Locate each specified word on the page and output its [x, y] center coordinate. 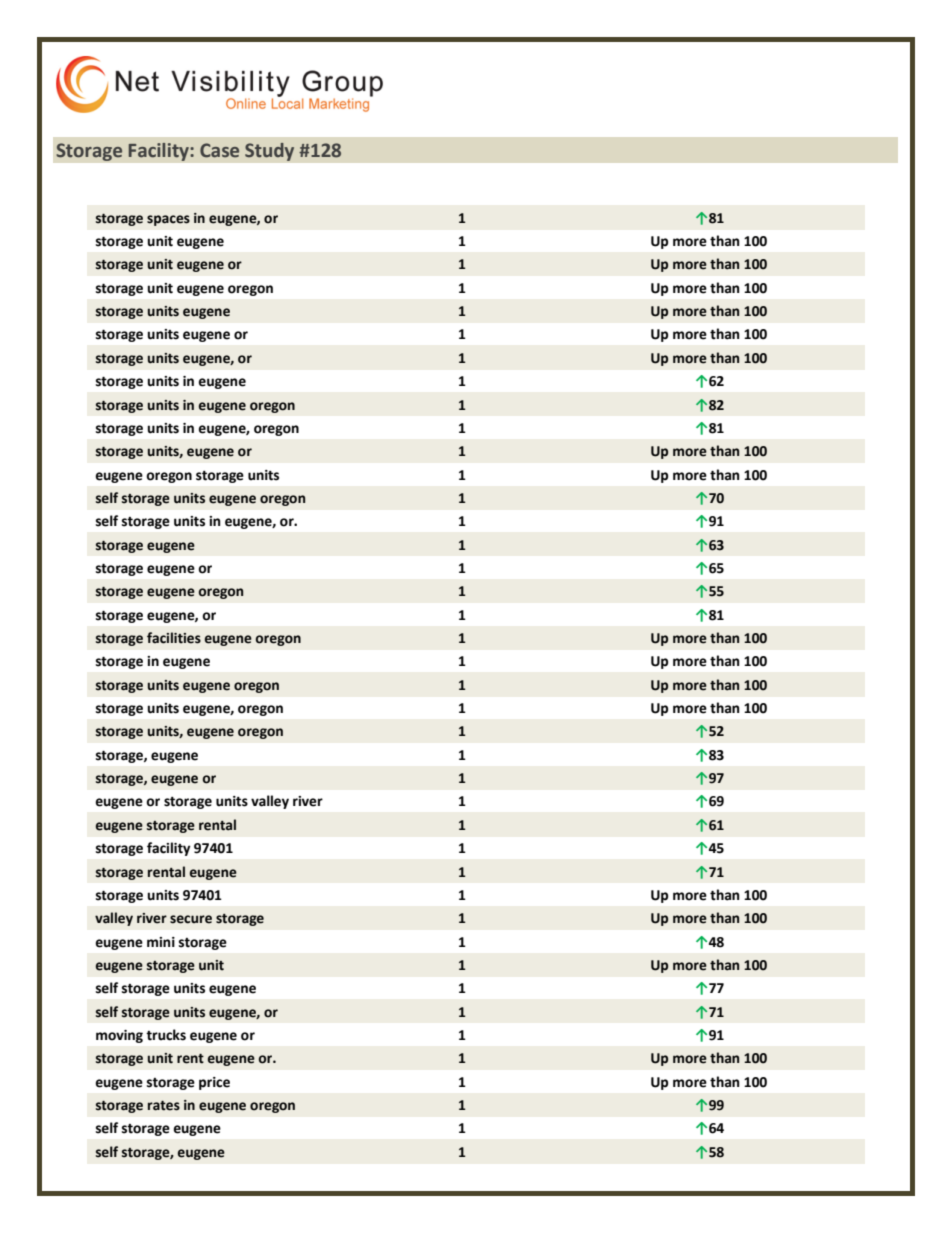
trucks [166, 1035]
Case [219, 150]
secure [191, 919]
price [214, 1083]
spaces [168, 220]
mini [161, 942]
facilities [174, 638]
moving [119, 1036]
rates [164, 1106]
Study [269, 152]
